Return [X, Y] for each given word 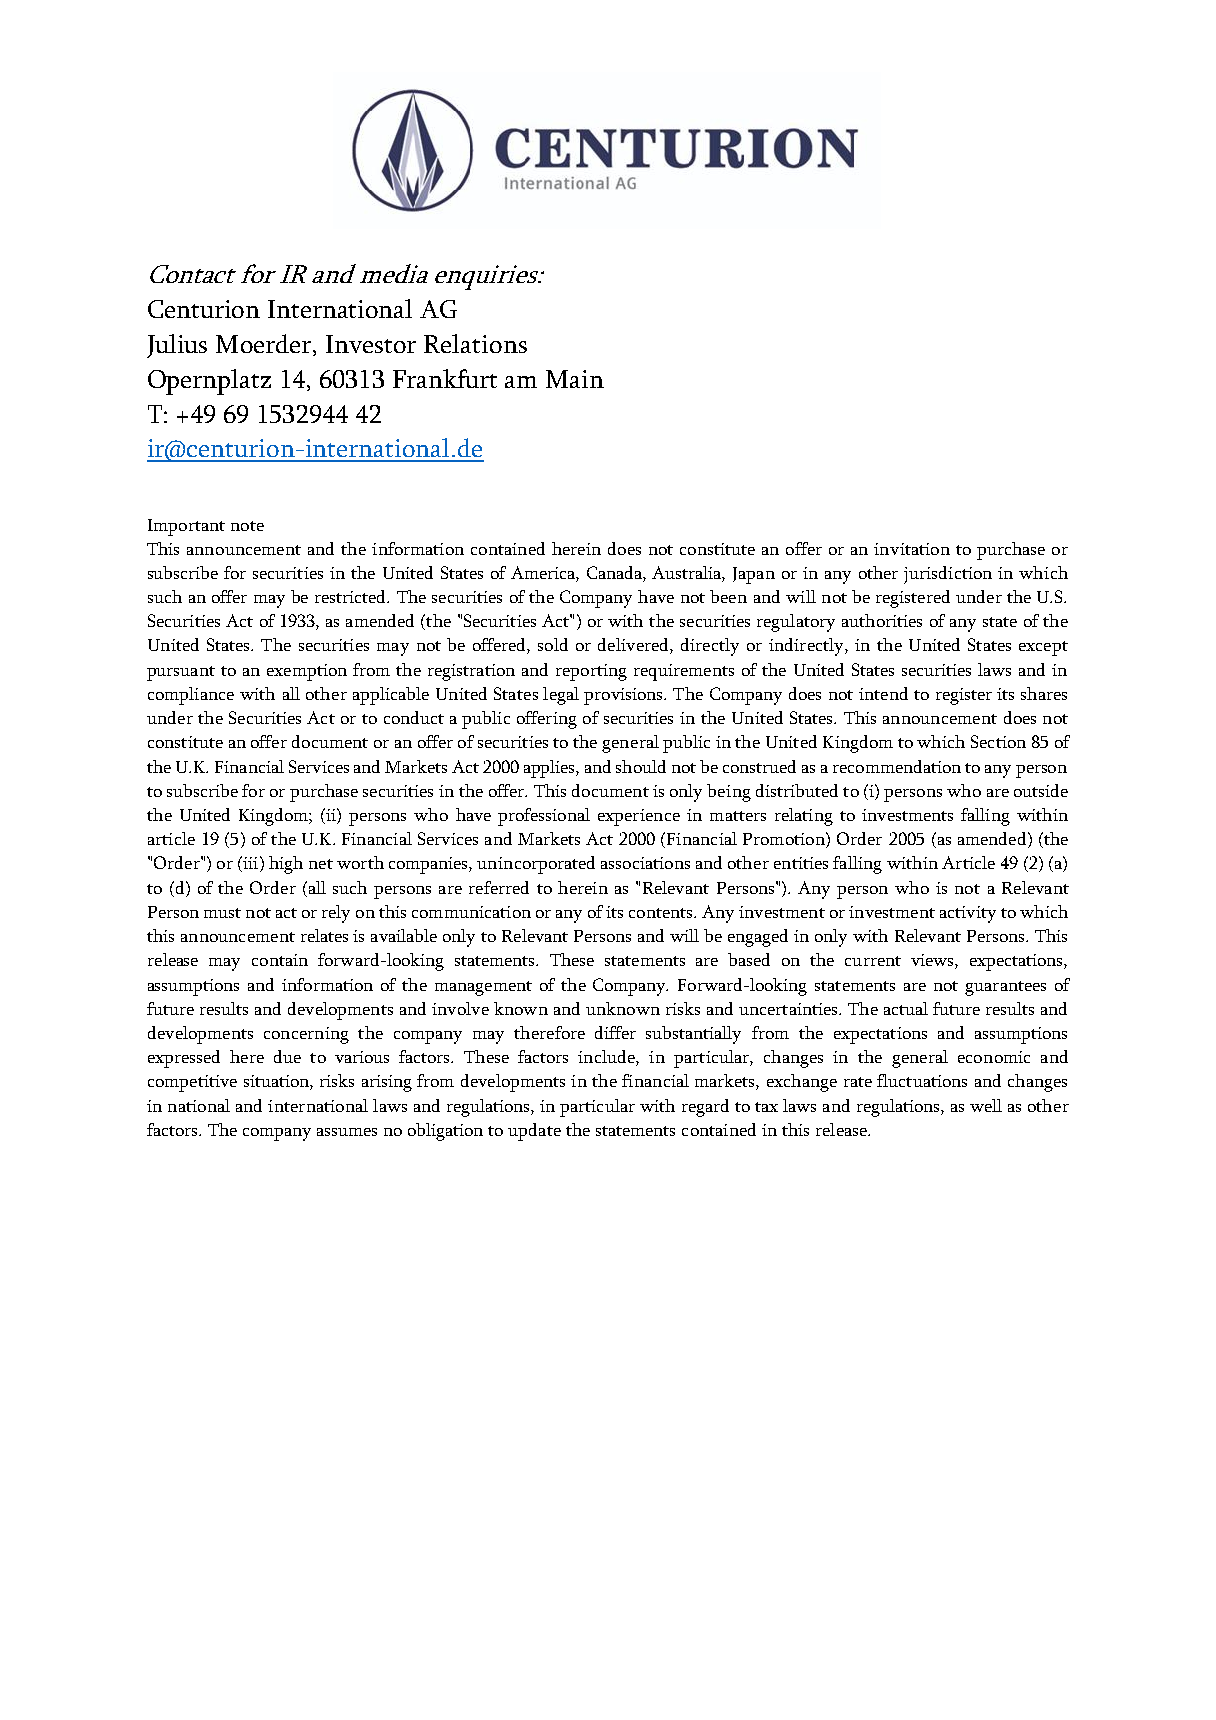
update [534, 1132]
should [641, 766]
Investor [371, 344]
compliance [191, 696]
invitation [912, 549]
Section [998, 741]
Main [575, 379]
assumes [347, 1132]
